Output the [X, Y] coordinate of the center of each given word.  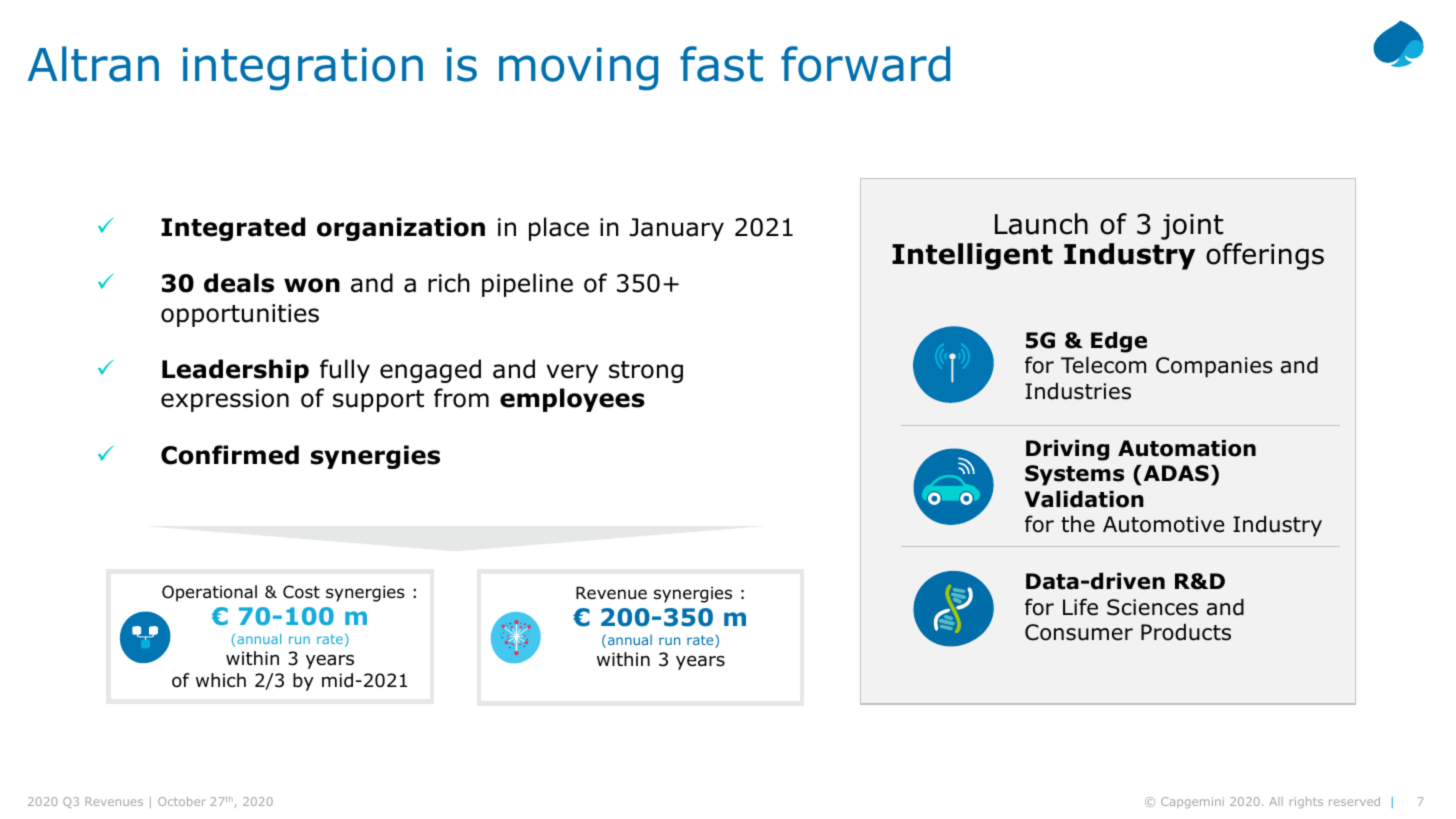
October [182, 801]
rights [1306, 802]
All [1276, 801]
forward [865, 64]
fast [721, 64]
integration [303, 69]
